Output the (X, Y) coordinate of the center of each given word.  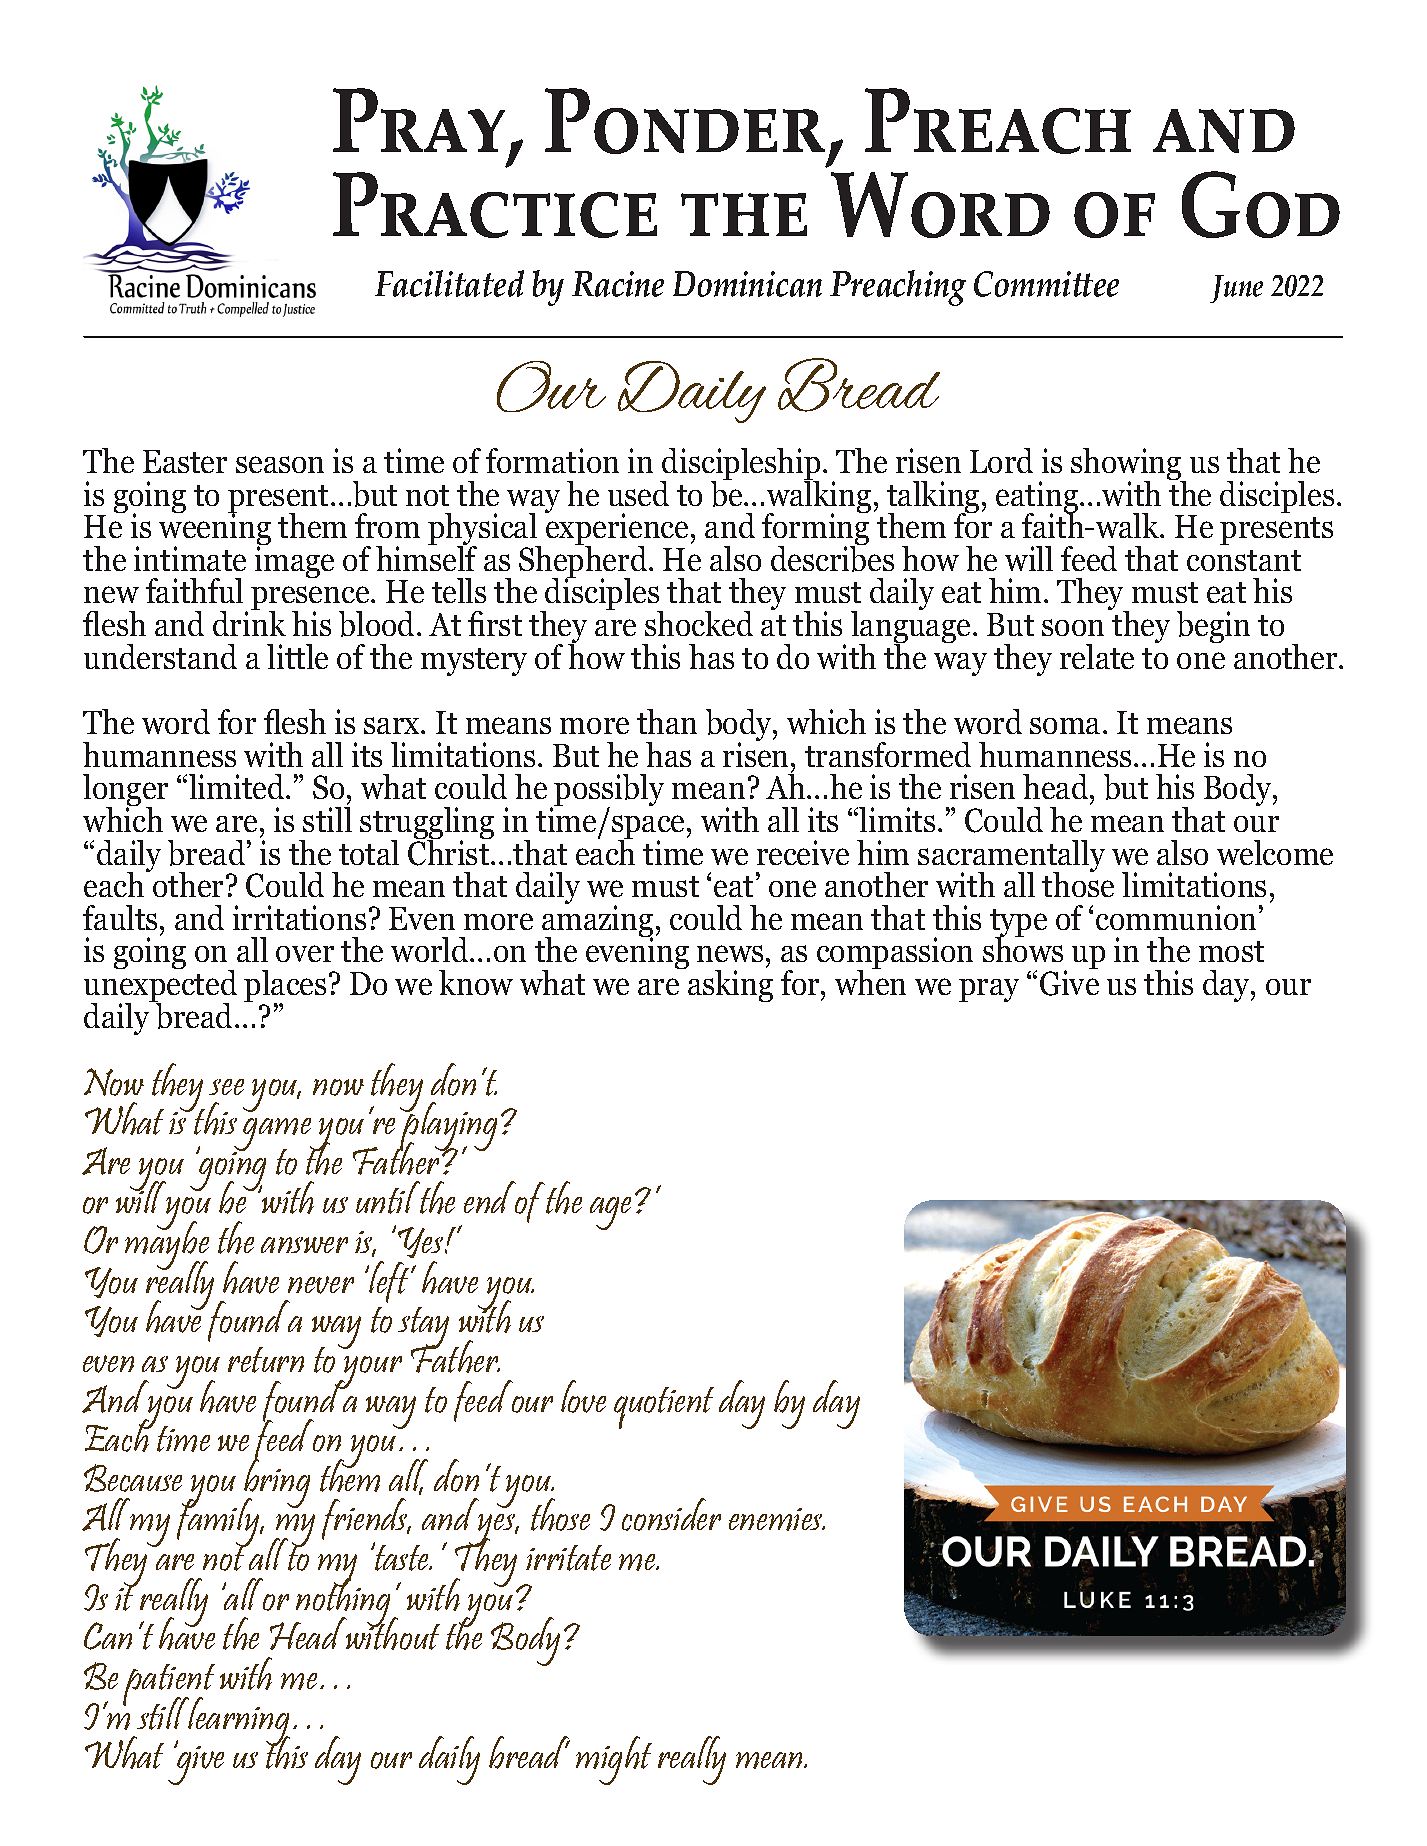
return (266, 1360)
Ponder (685, 121)
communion (1176, 917)
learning (238, 1723)
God (1261, 204)
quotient (664, 1408)
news (730, 953)
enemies (777, 1519)
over (305, 953)
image (294, 561)
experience (616, 530)
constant (1244, 560)
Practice (495, 205)
